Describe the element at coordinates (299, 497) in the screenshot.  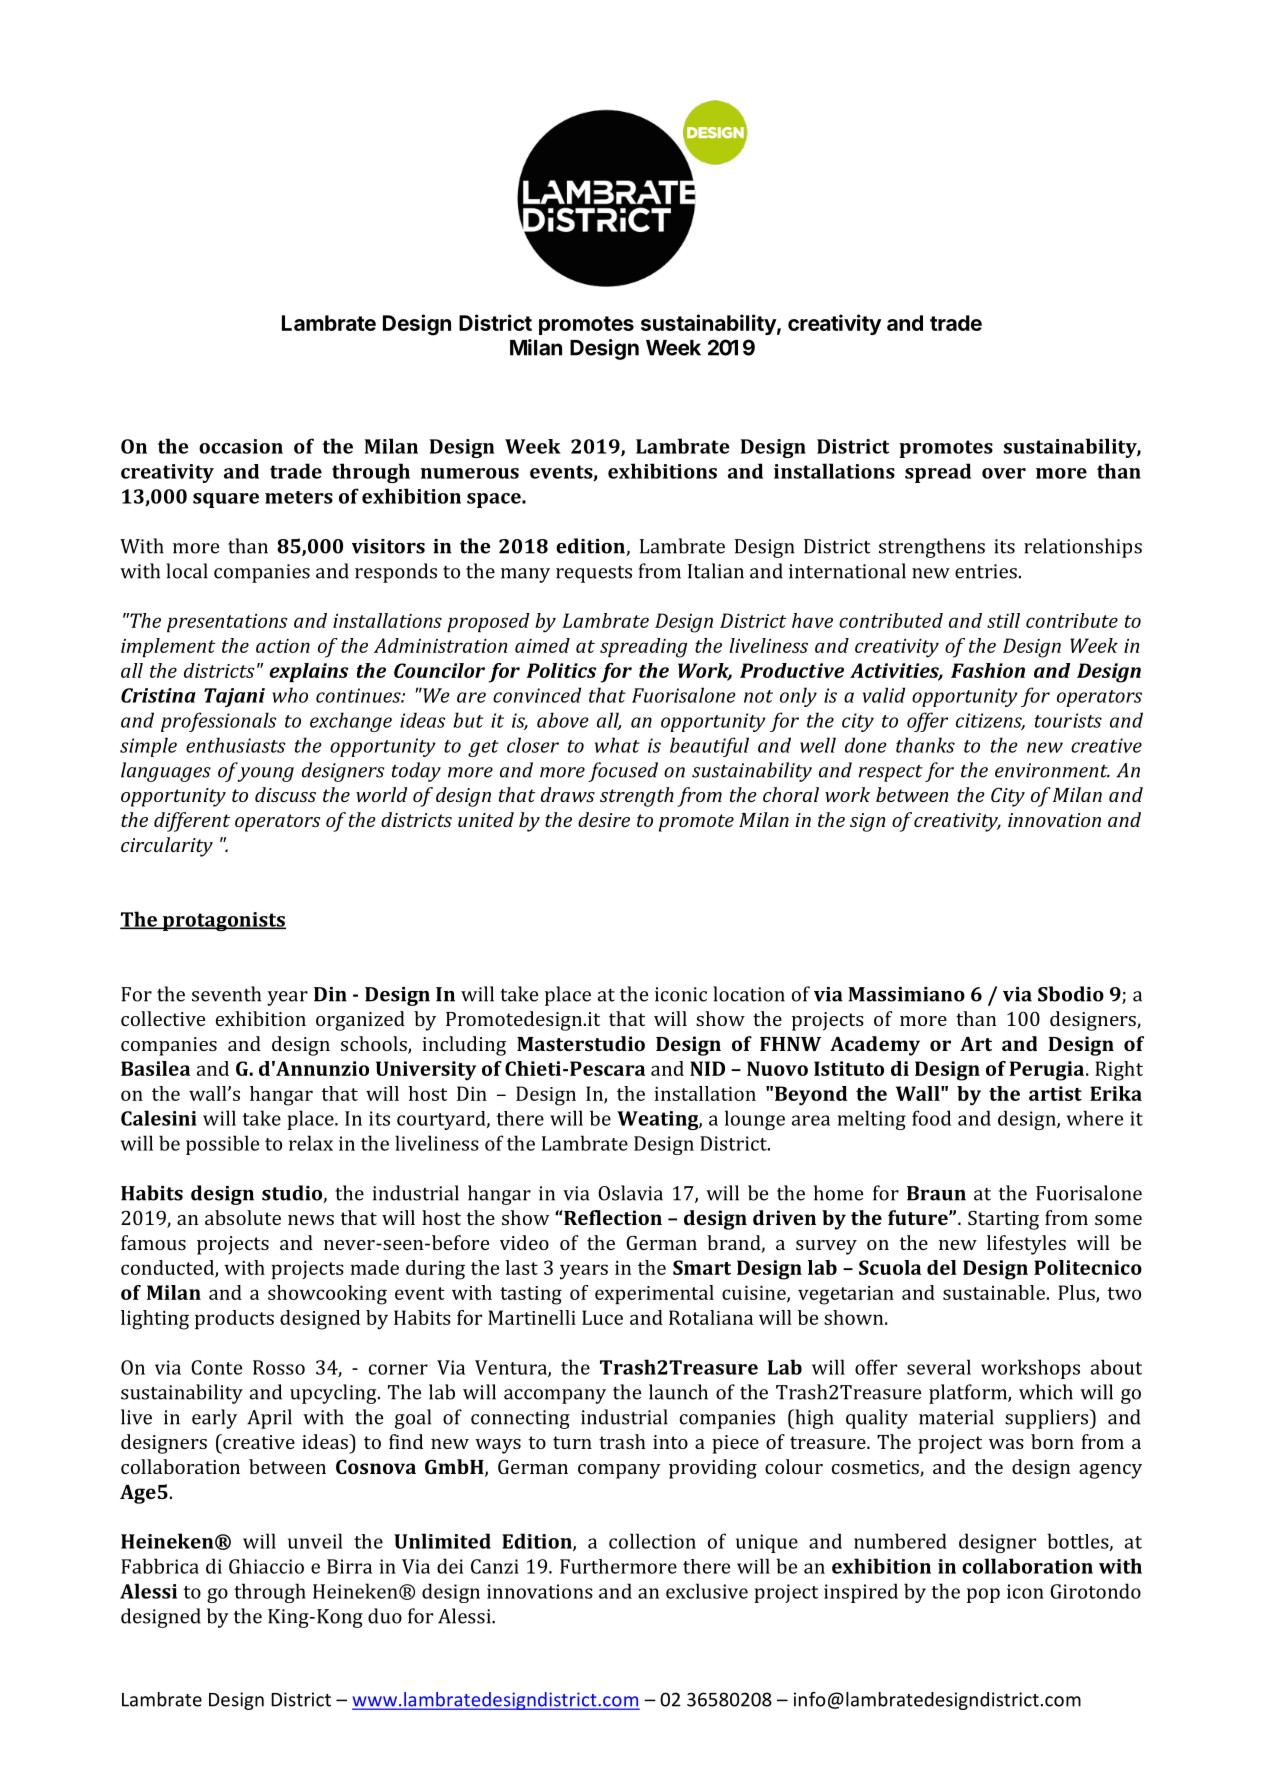
I see `meters` at that location.
